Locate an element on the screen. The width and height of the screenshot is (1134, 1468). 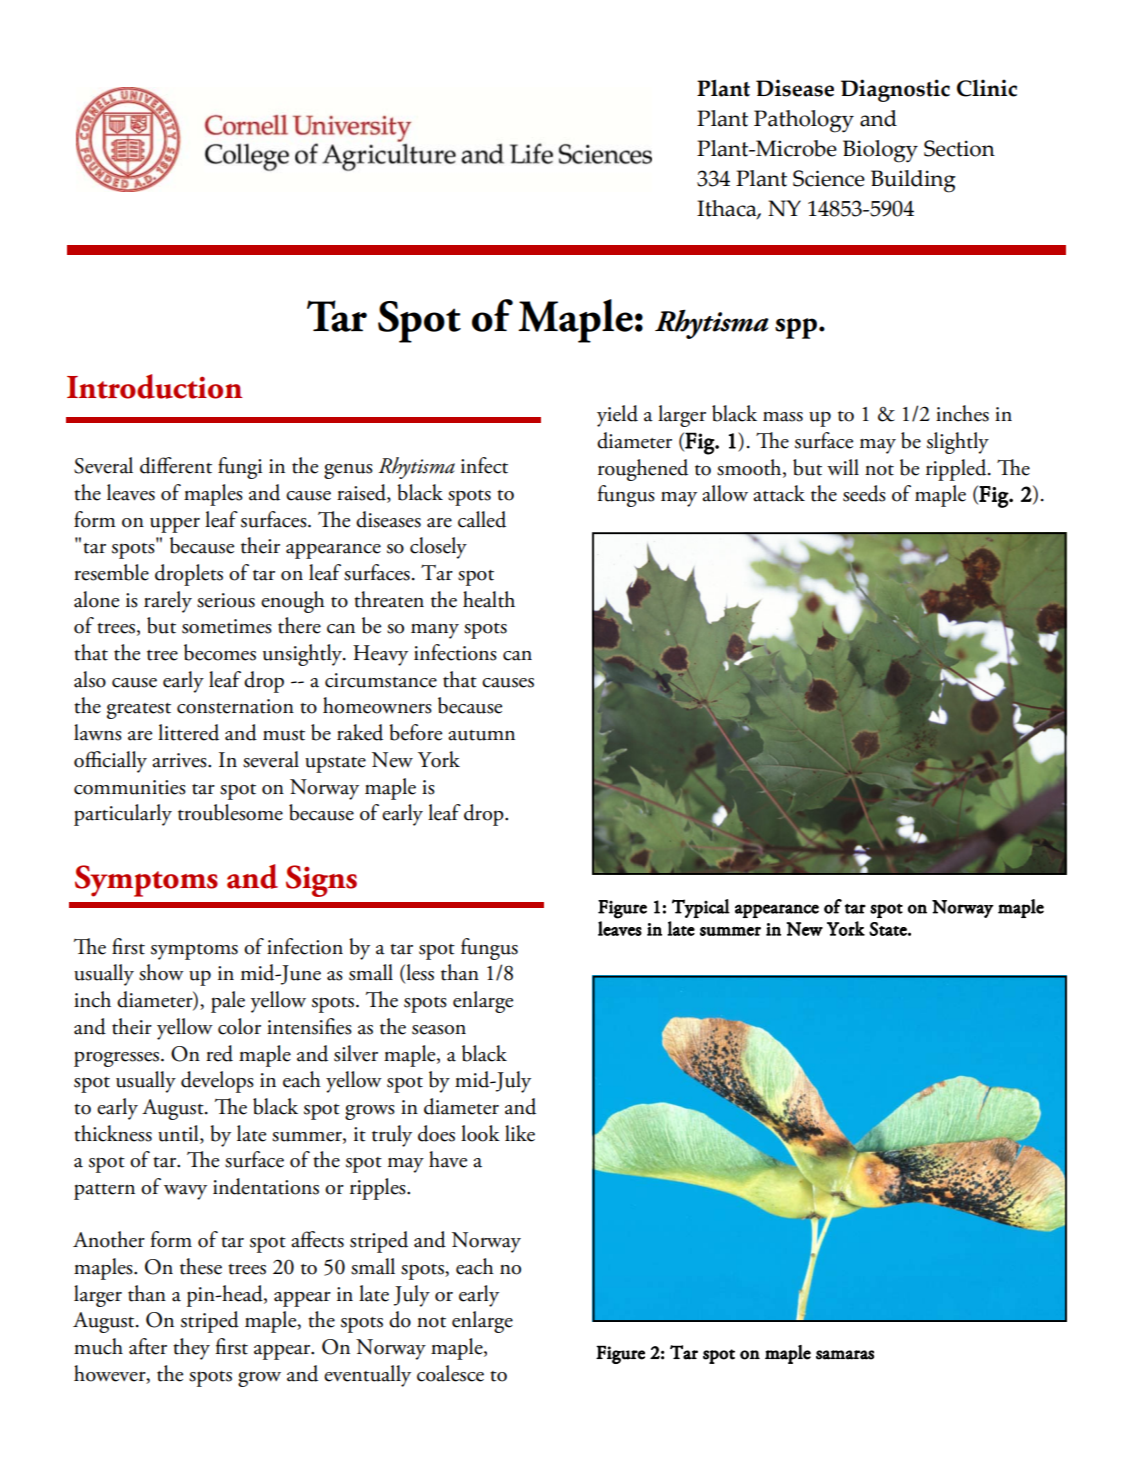
they is located at coordinates (191, 1349).
